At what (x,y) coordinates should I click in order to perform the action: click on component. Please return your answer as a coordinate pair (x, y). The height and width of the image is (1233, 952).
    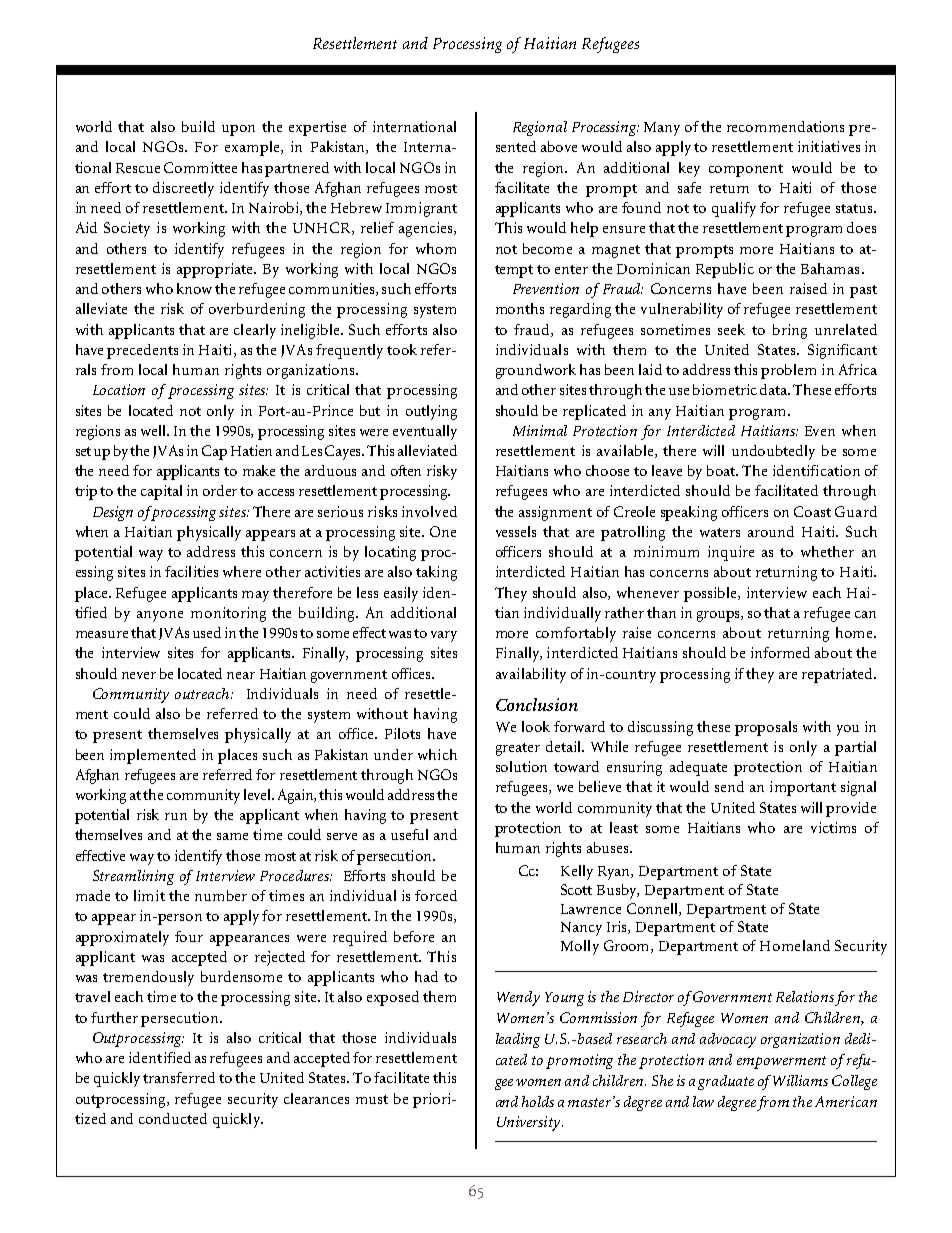
    Looking at the image, I should click on (746, 170).
